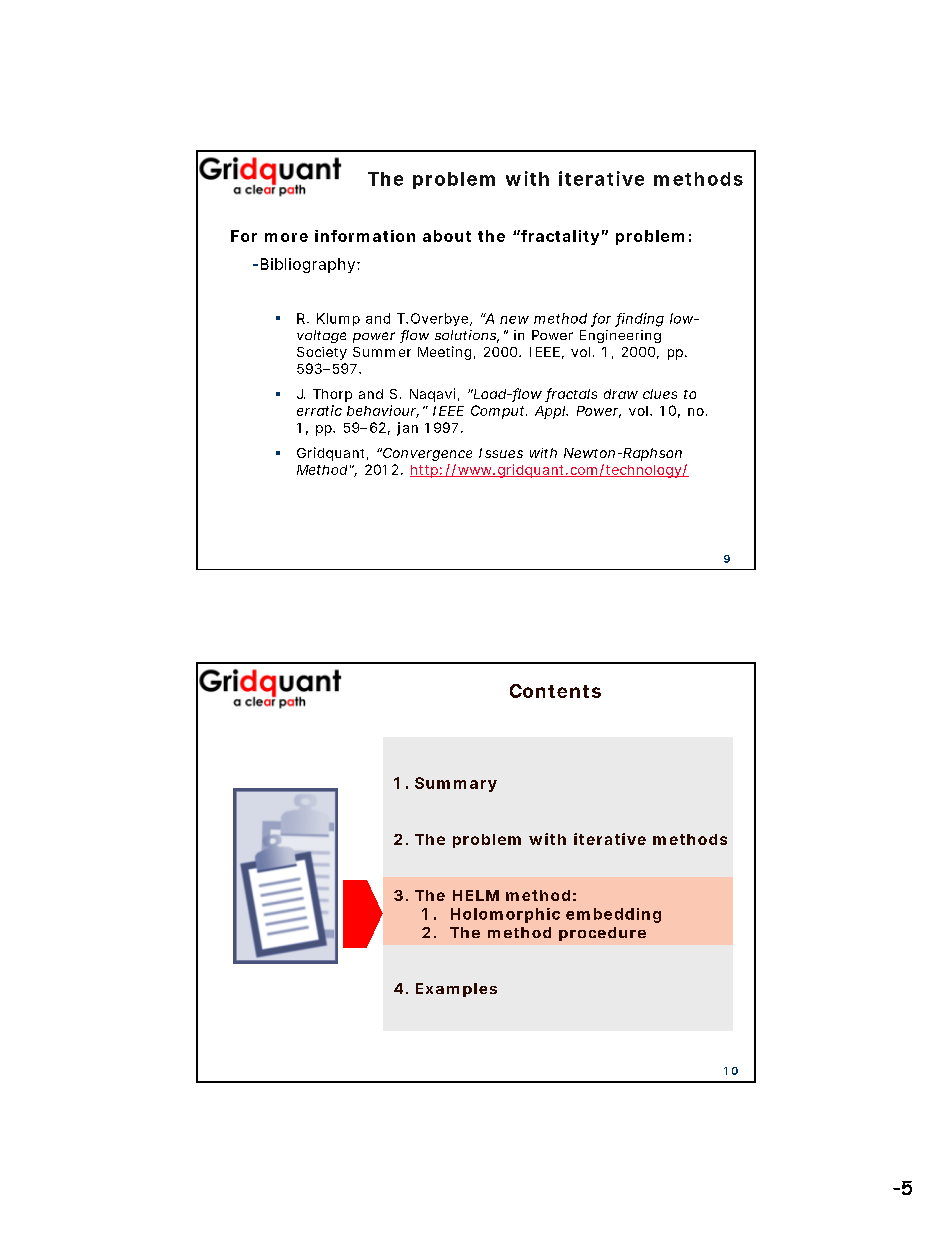 The width and height of the page is (952, 1233). I want to click on Holomorphic, so click(505, 915).
